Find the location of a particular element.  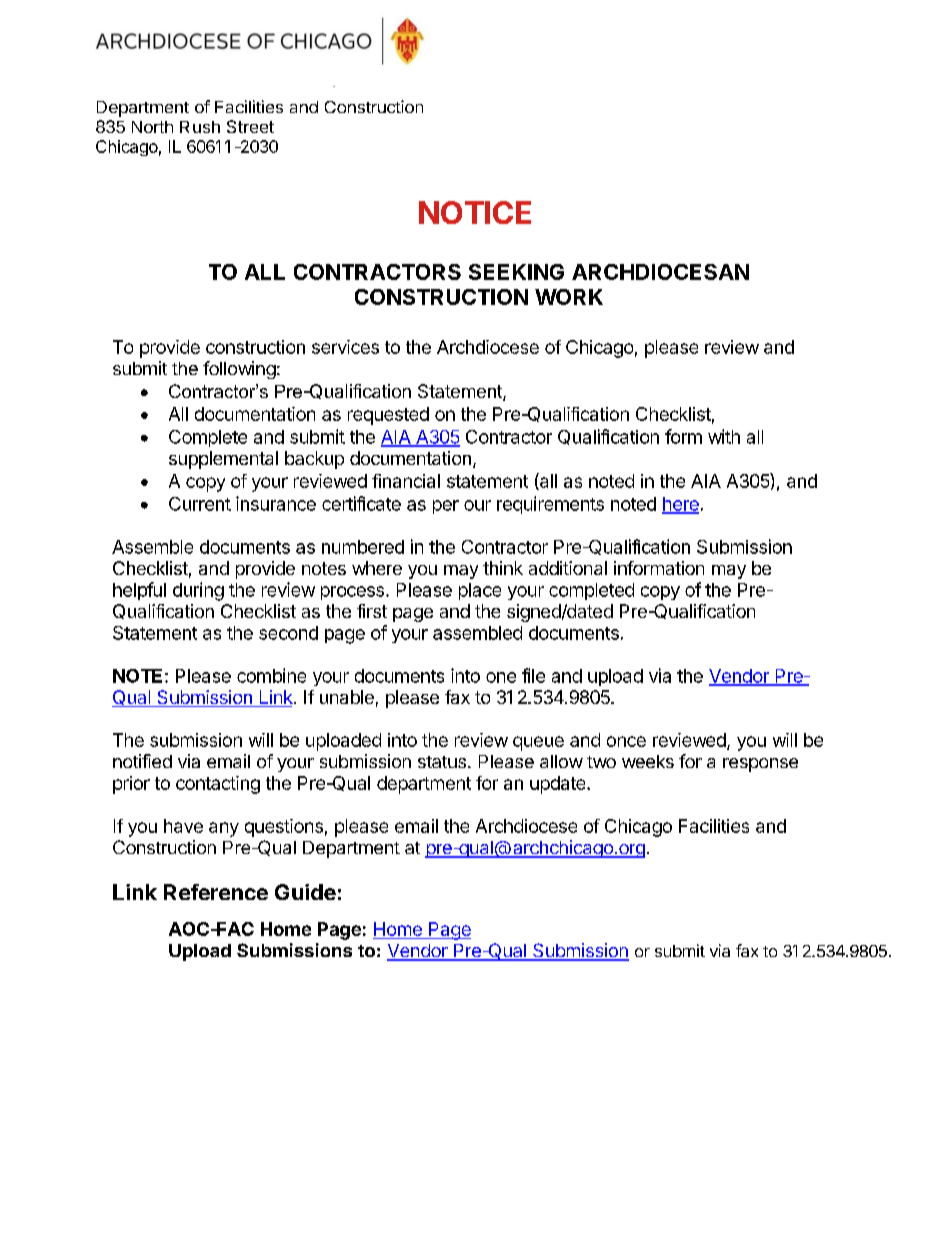

NOTICE is located at coordinates (475, 212).
